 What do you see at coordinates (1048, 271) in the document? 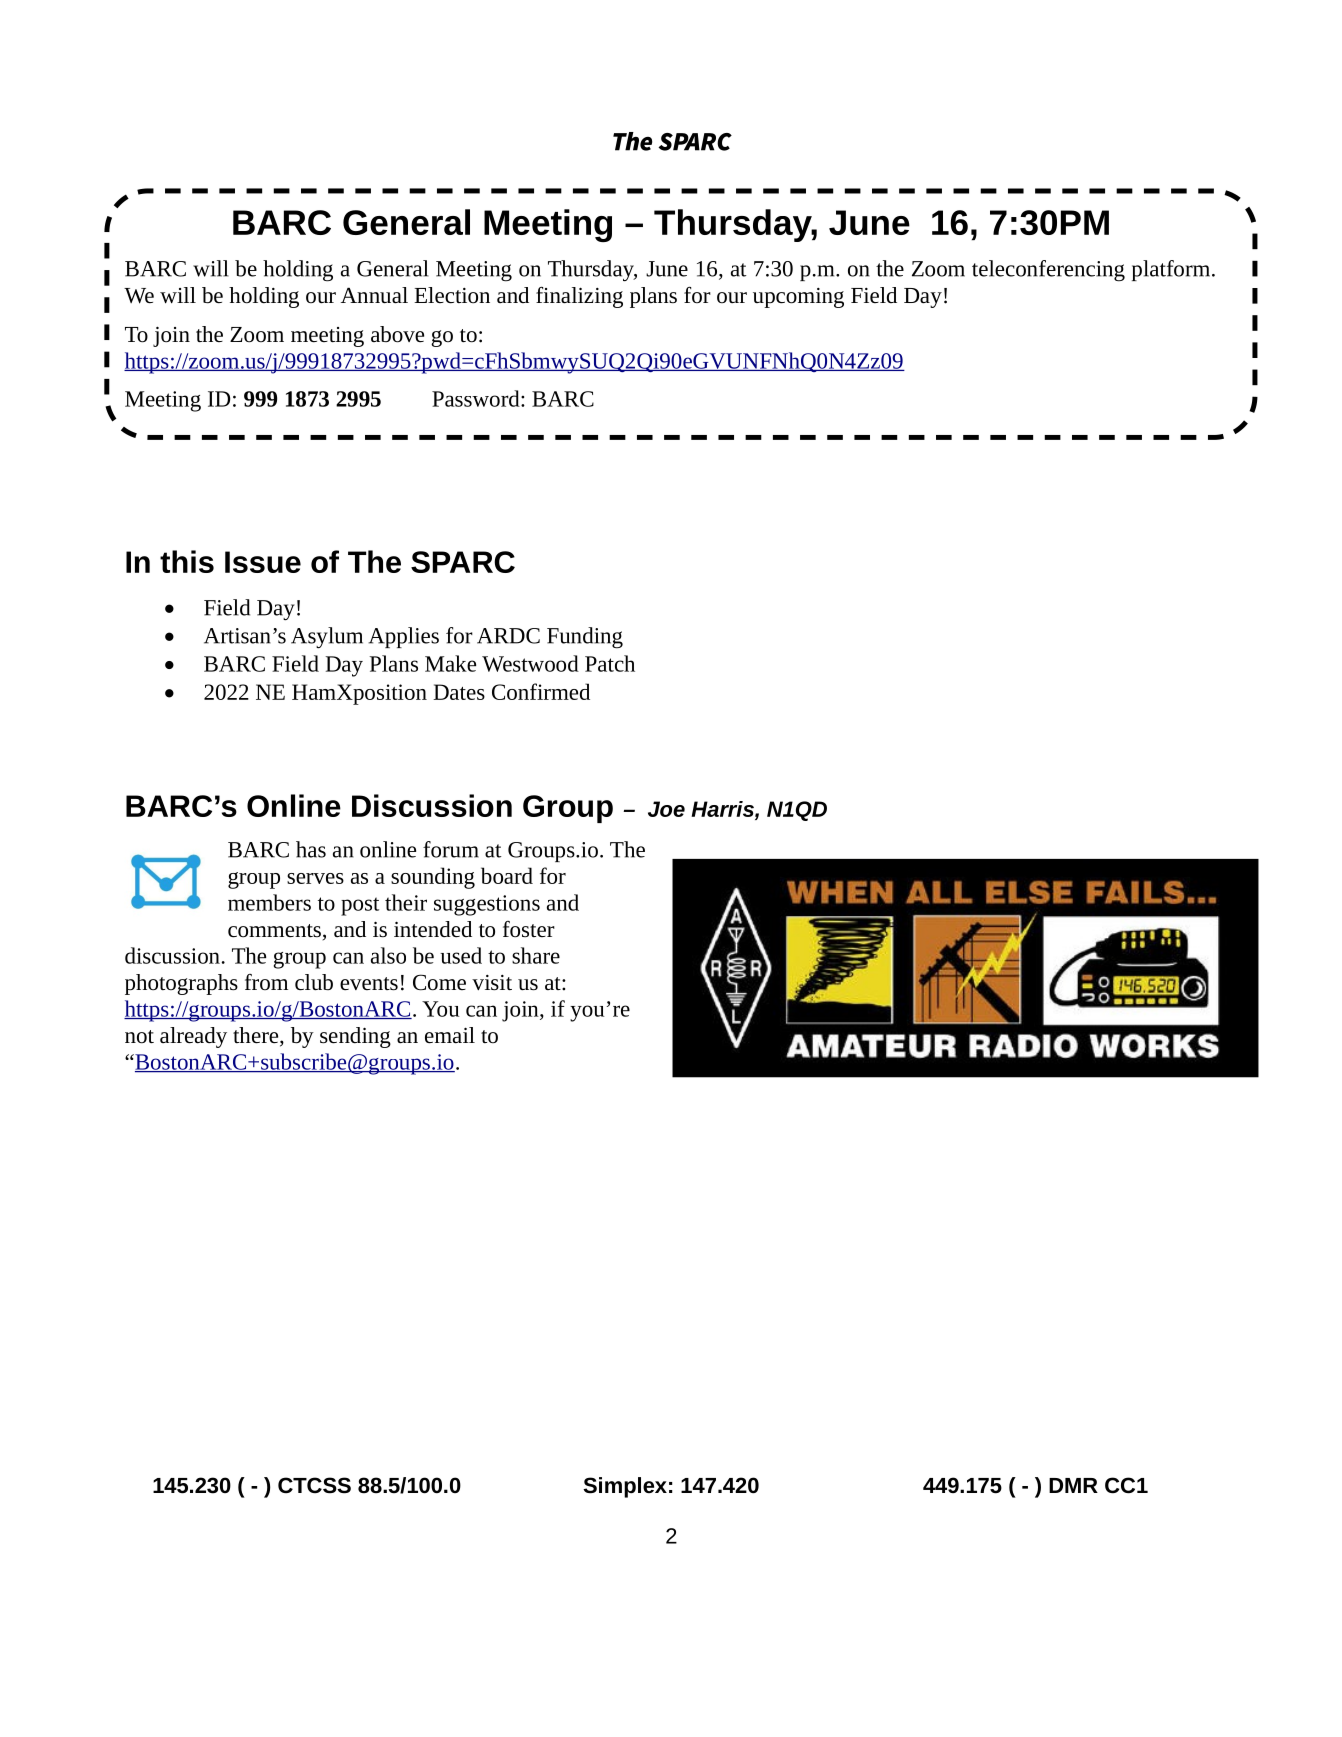
I see `teleconferencing` at bounding box center [1048, 271].
